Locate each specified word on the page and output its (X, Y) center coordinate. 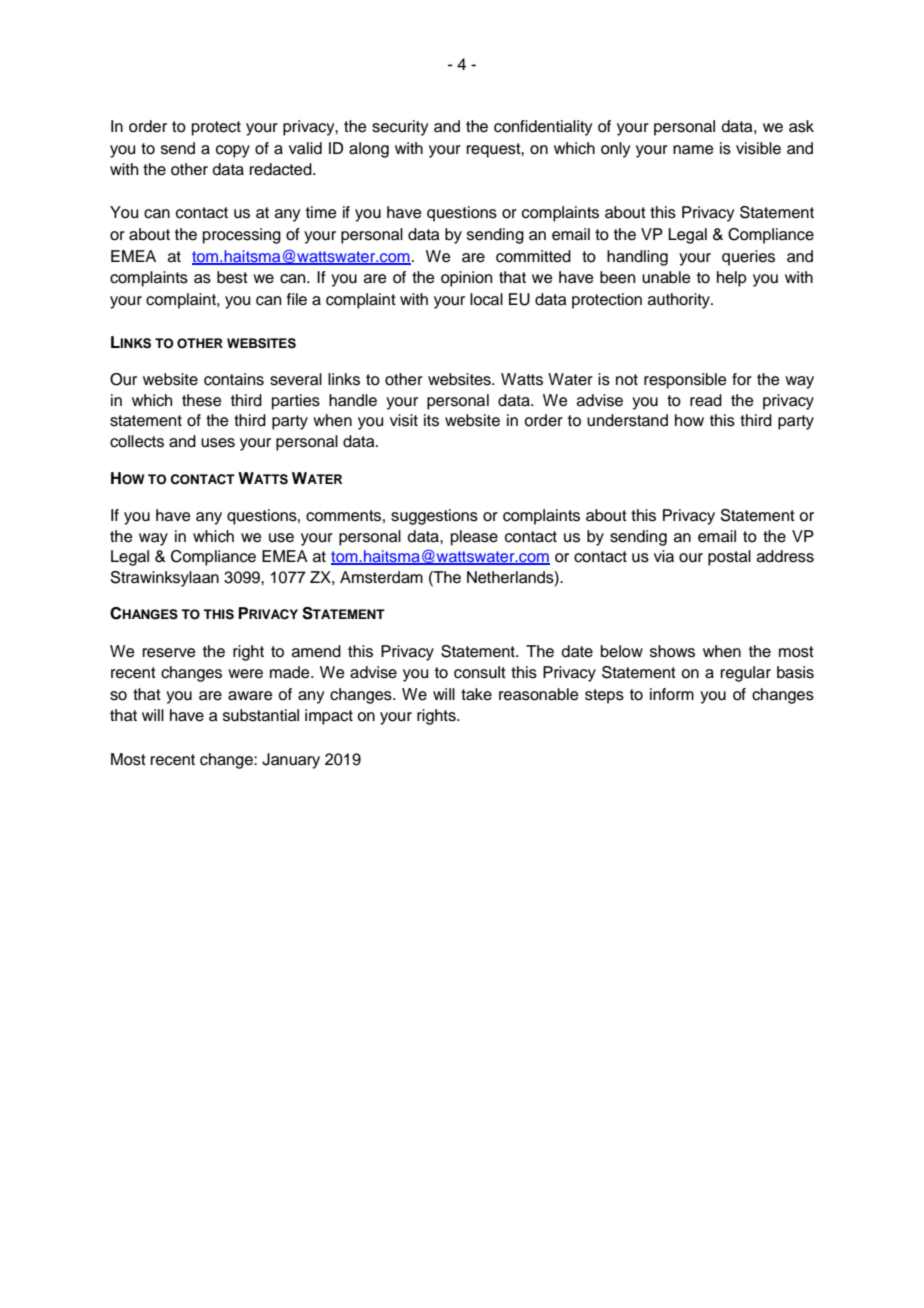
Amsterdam (381, 577)
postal (729, 558)
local (486, 299)
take (476, 694)
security (400, 128)
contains (234, 379)
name (693, 150)
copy (233, 151)
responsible (685, 381)
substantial (261, 715)
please (474, 538)
